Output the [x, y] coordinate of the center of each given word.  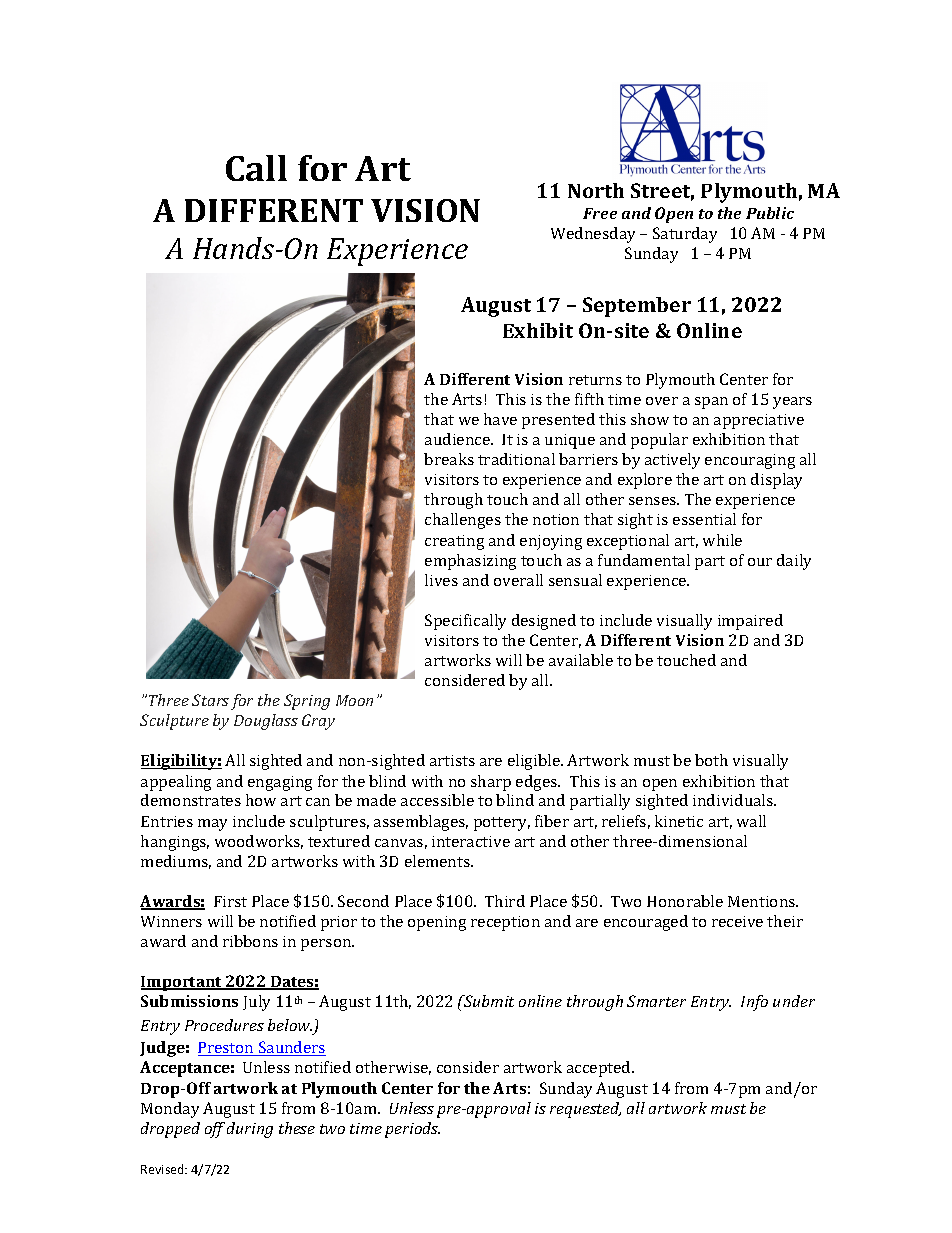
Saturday [685, 235]
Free [600, 213]
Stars [210, 700]
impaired [750, 622]
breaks [449, 459]
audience [459, 439]
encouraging [750, 461]
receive [737, 921]
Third [505, 901]
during [250, 1130]
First [230, 901]
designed [544, 622]
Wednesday [593, 235]
